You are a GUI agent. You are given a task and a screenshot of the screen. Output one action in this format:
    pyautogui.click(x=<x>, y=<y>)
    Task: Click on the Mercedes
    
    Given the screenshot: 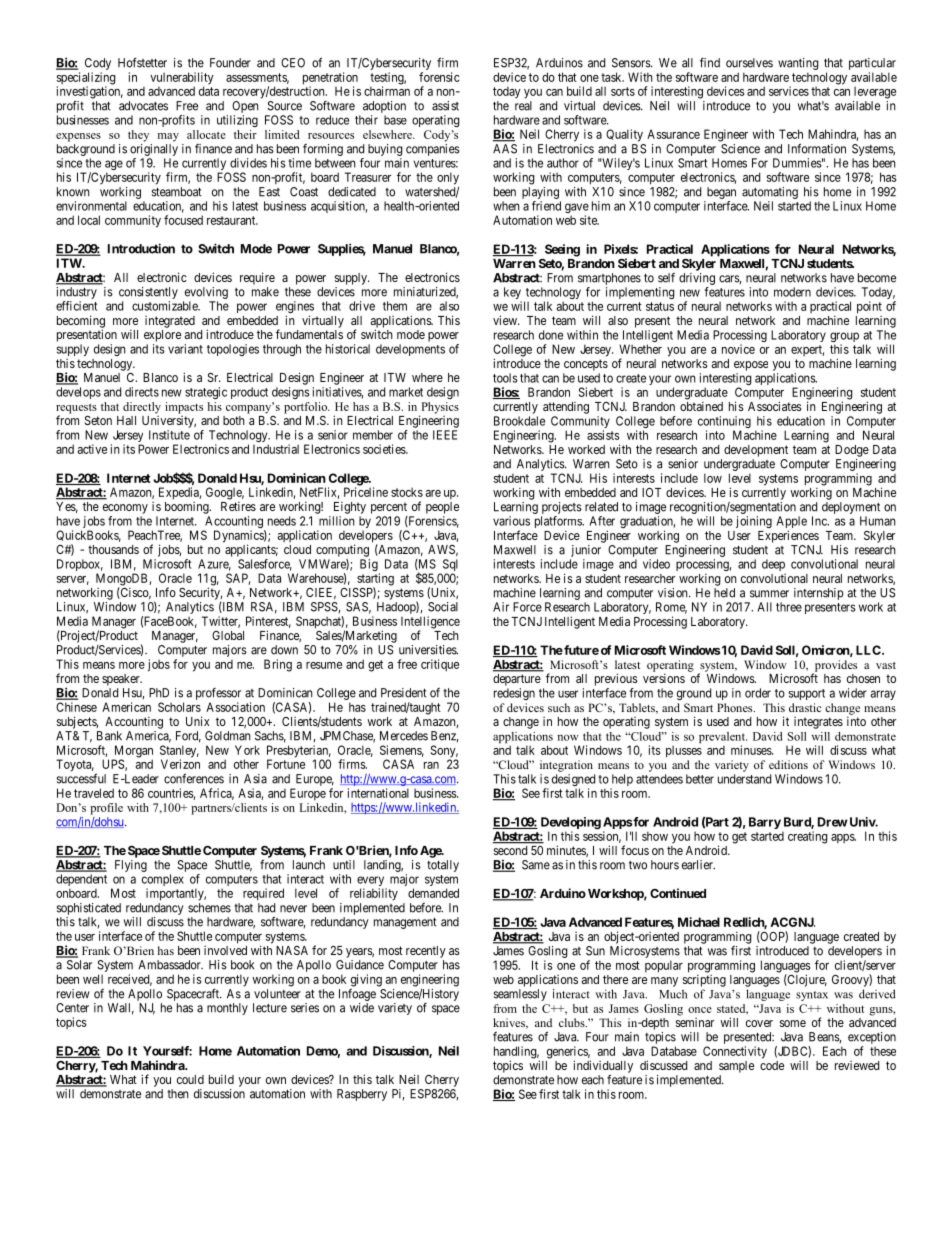 What is the action you would take?
    pyautogui.click(x=404, y=736)
